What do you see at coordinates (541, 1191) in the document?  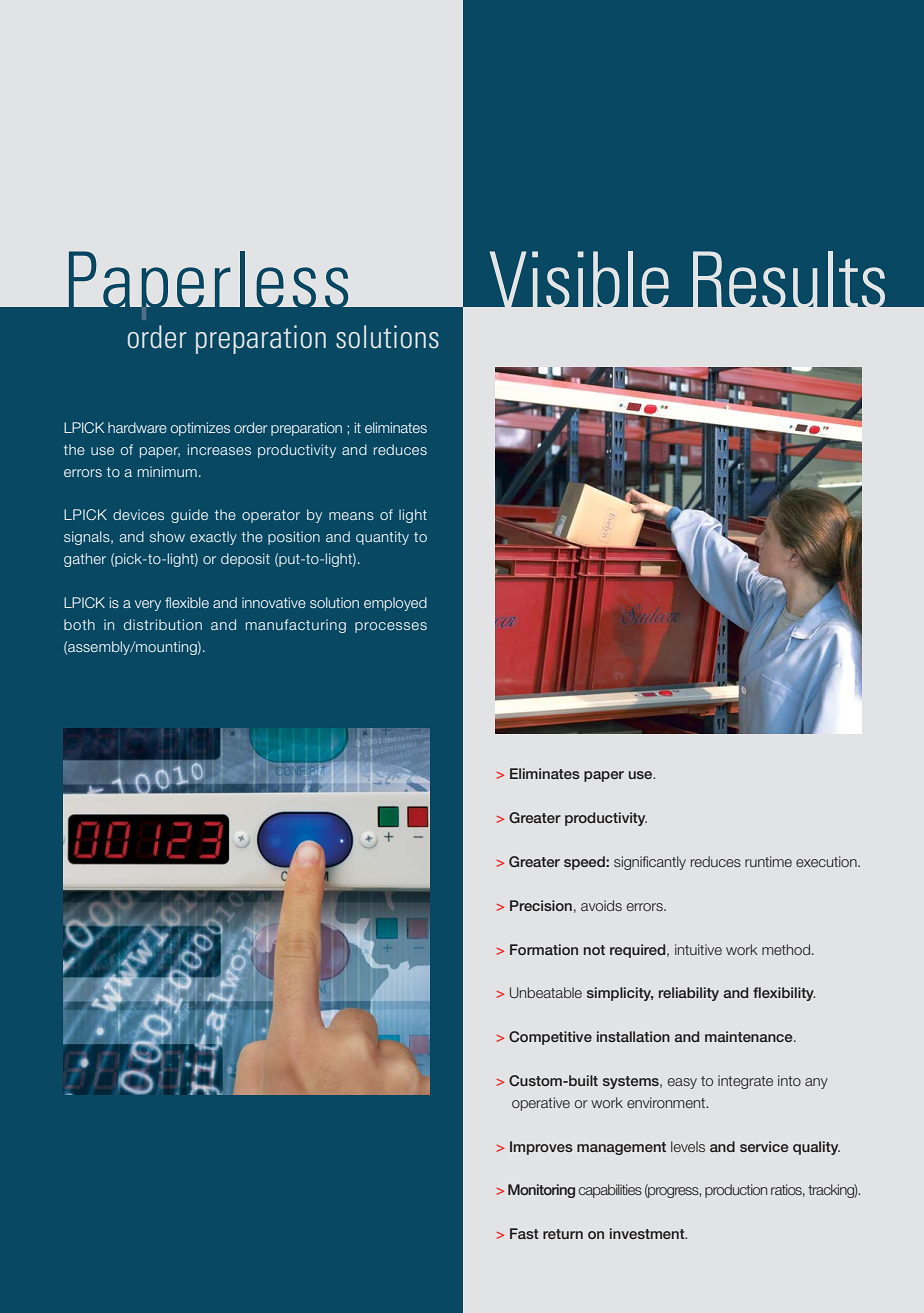 I see `Monitoring` at bounding box center [541, 1191].
